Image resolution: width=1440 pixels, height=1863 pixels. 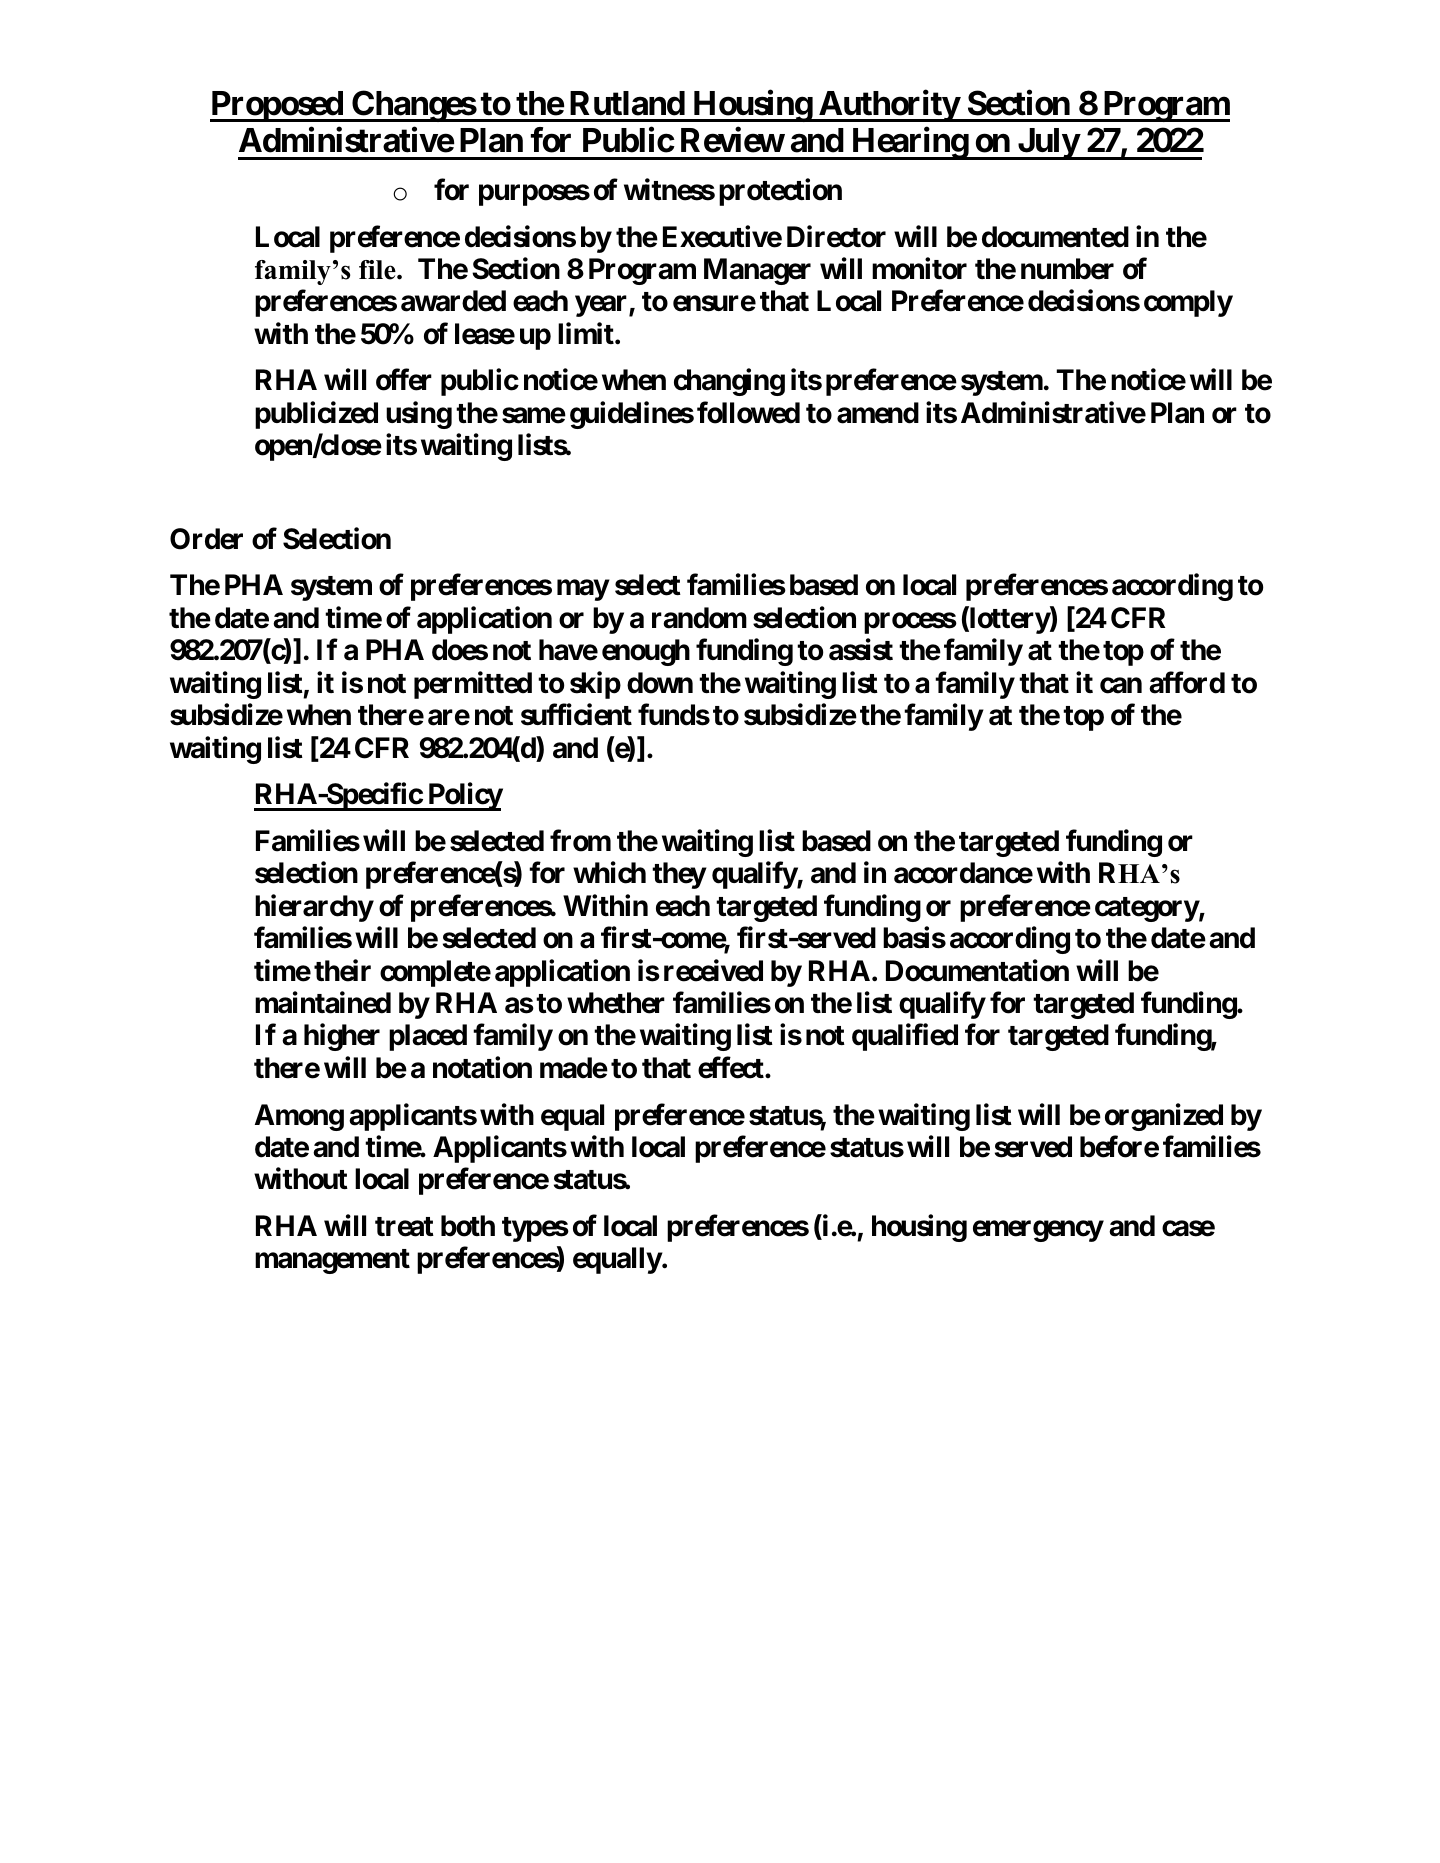 I want to click on management, so click(x=332, y=1261).
